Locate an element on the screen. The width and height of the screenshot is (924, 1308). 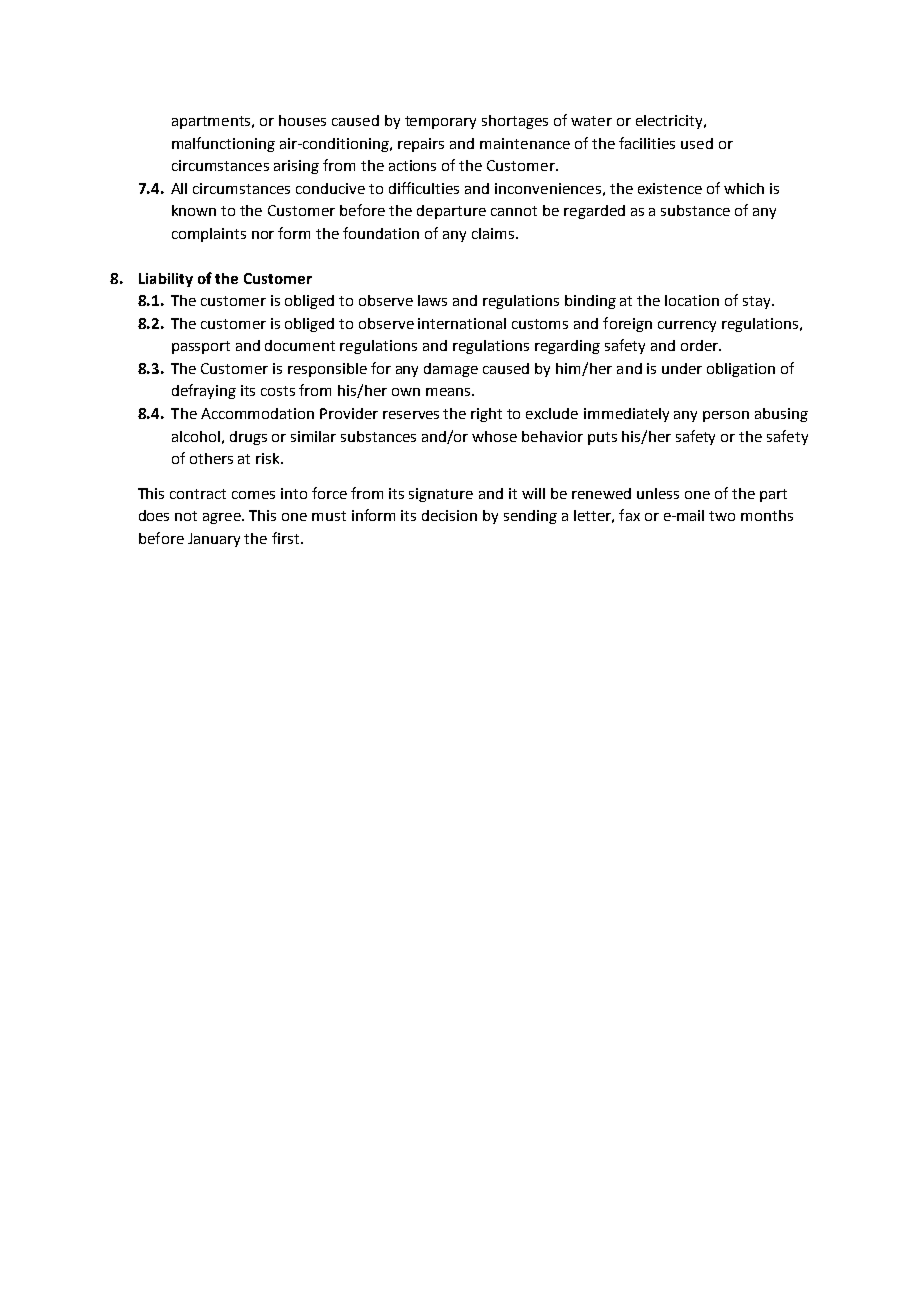
passport is located at coordinates (201, 347).
